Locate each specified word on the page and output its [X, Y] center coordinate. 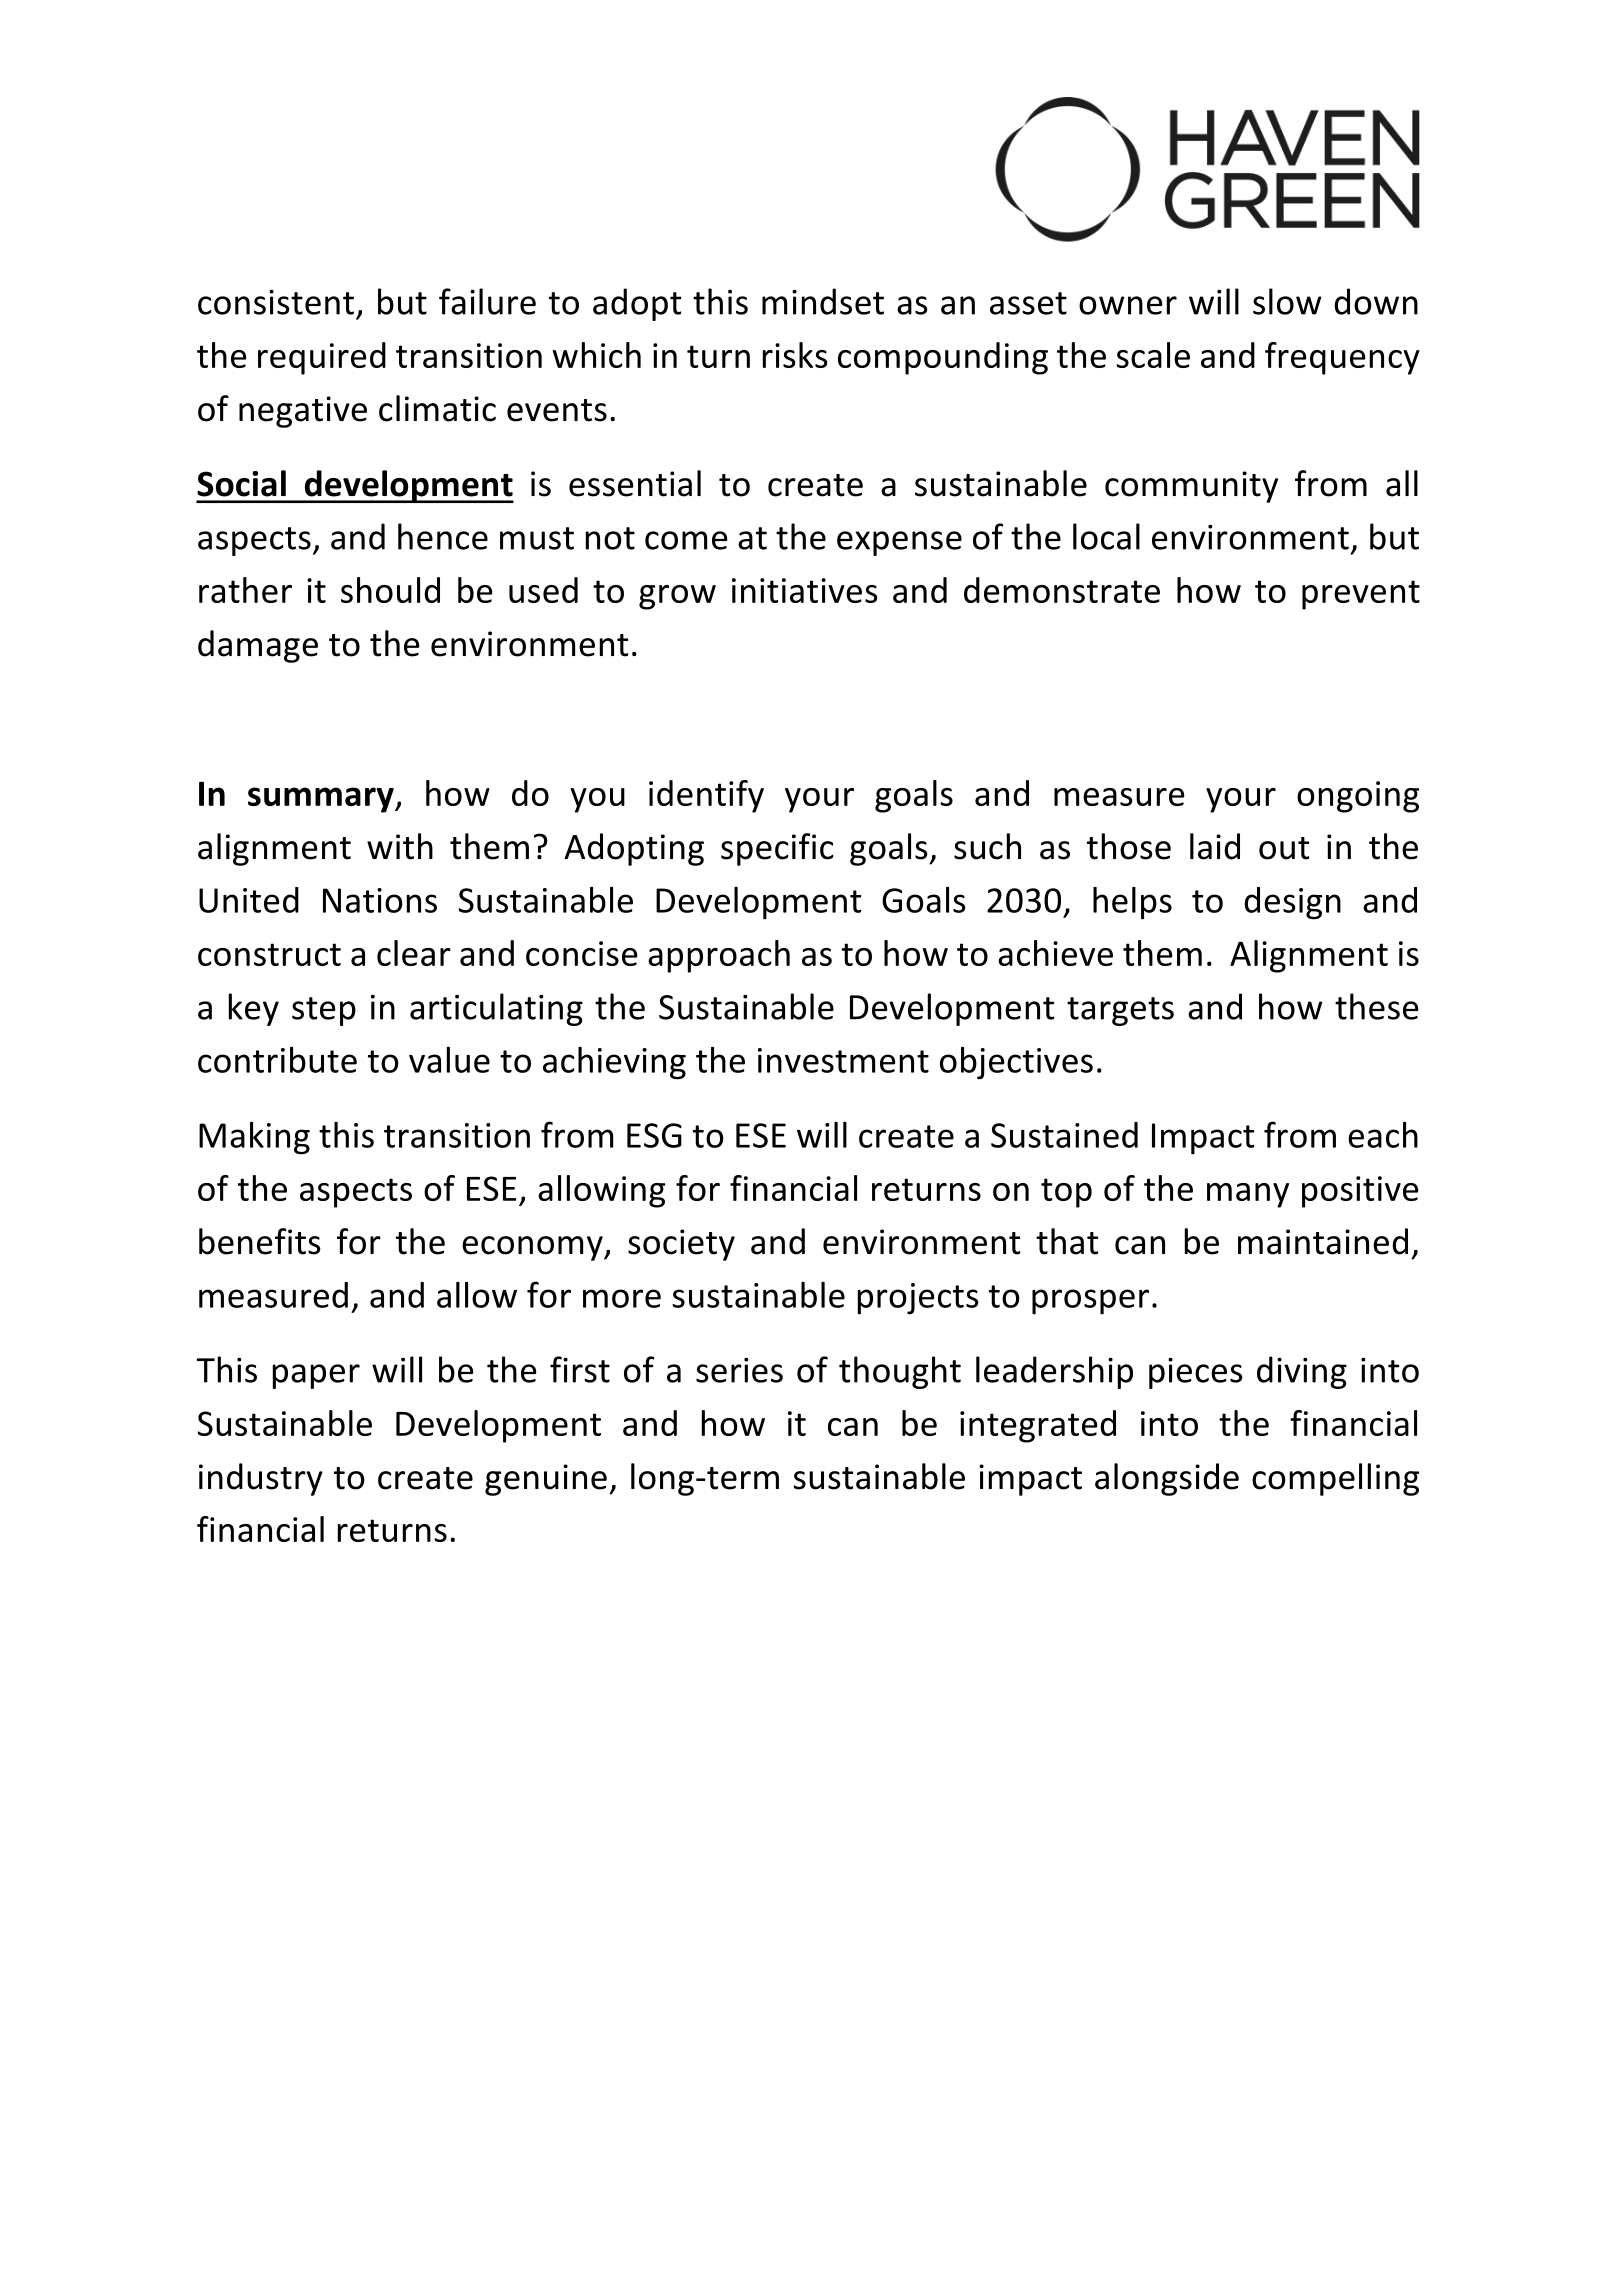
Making [254, 1138]
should [390, 590]
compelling [1335, 1479]
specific [777, 849]
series [739, 1370]
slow [1287, 301]
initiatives [805, 590]
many [1248, 1195]
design [1292, 903]
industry [261, 1479]
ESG [654, 1135]
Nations [380, 900]
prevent [1361, 595]
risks [795, 355]
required [322, 358]
